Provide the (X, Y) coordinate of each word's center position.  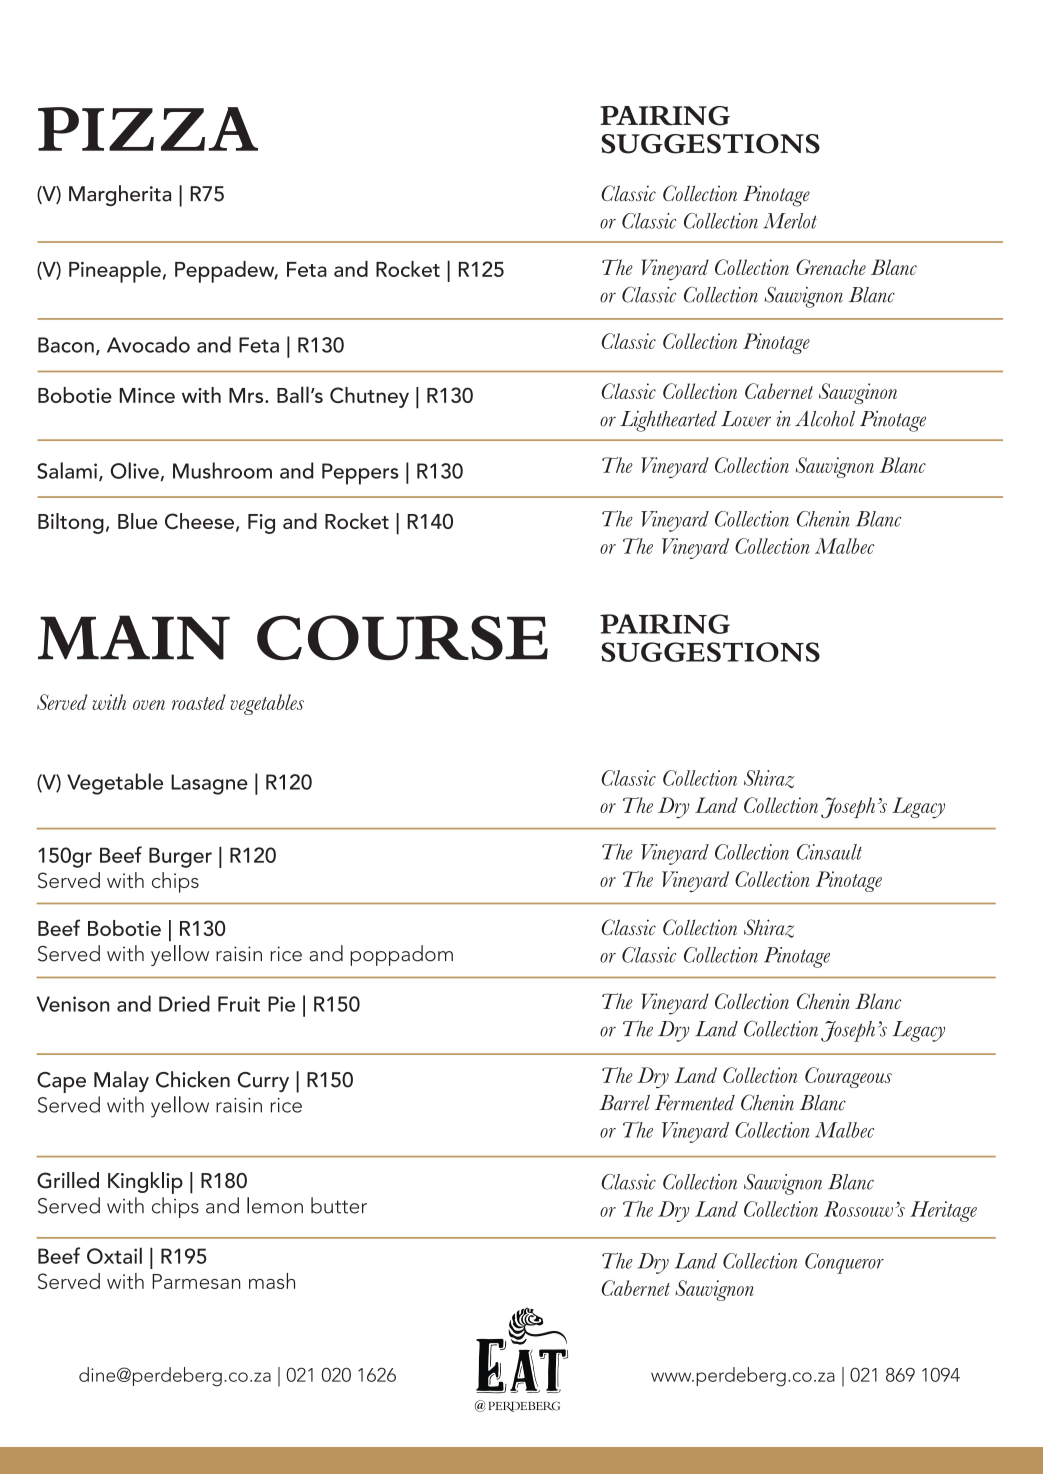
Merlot (790, 221)
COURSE (402, 637)
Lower (746, 419)
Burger (180, 857)
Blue (138, 521)
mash (272, 1281)
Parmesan (196, 1281)
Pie (281, 1004)
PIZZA (148, 129)
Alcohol (825, 419)
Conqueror (844, 1263)
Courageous (848, 1077)
